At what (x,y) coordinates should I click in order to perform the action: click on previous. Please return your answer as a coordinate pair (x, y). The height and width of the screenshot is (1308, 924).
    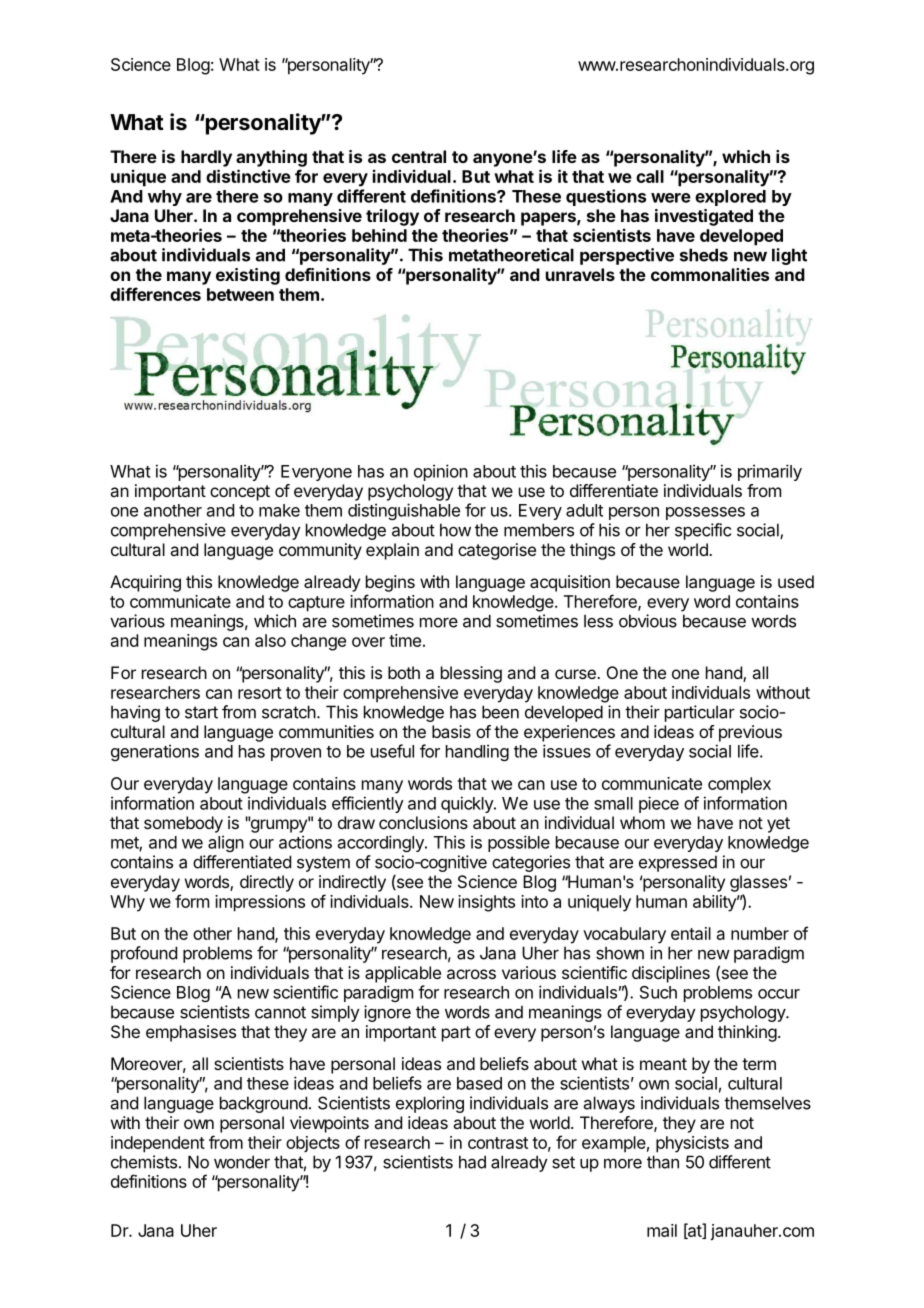
    Looking at the image, I should click on (750, 733).
